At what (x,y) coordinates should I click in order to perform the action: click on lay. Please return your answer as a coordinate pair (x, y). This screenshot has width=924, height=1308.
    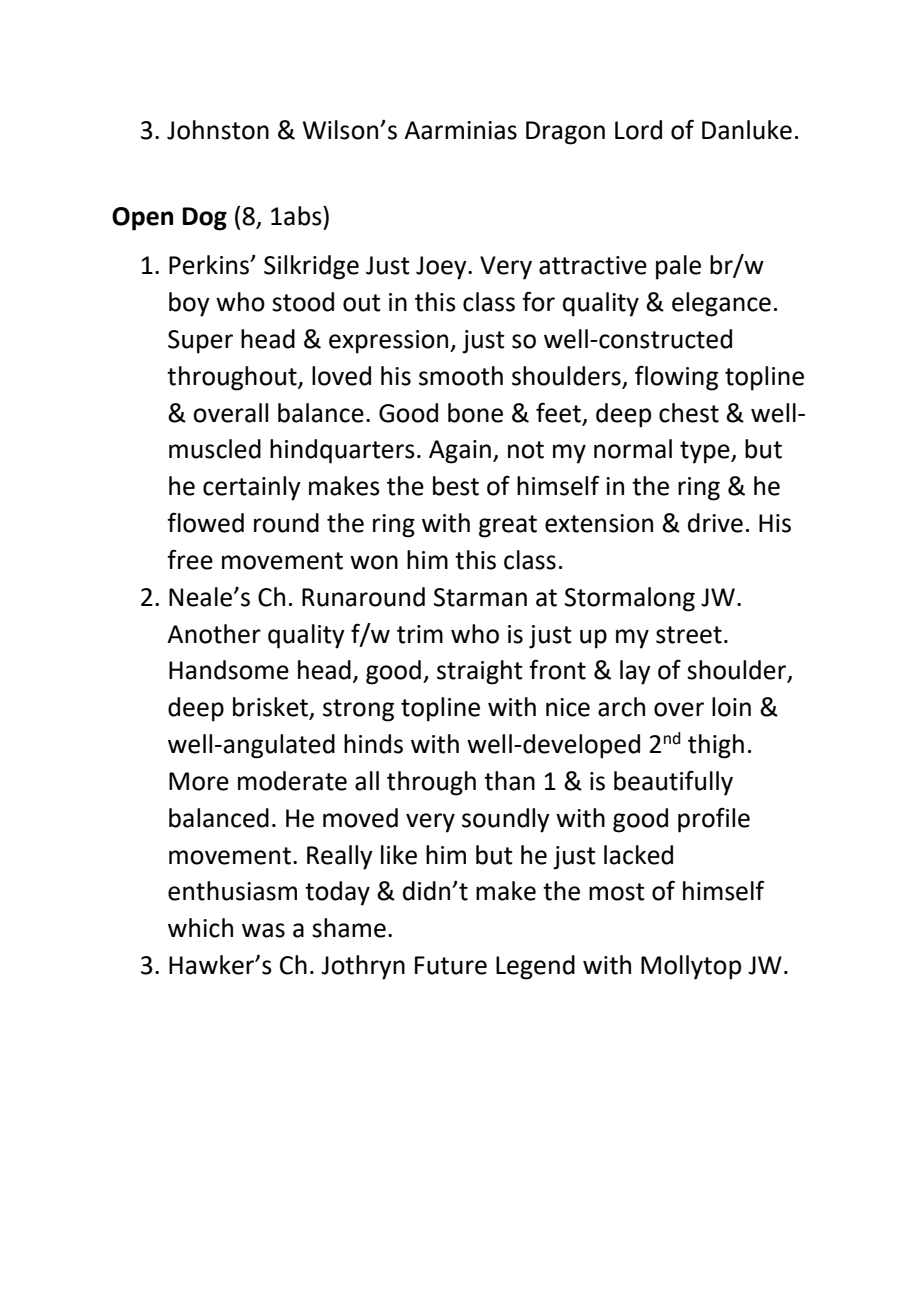
    Looking at the image, I should click on (635, 672).
